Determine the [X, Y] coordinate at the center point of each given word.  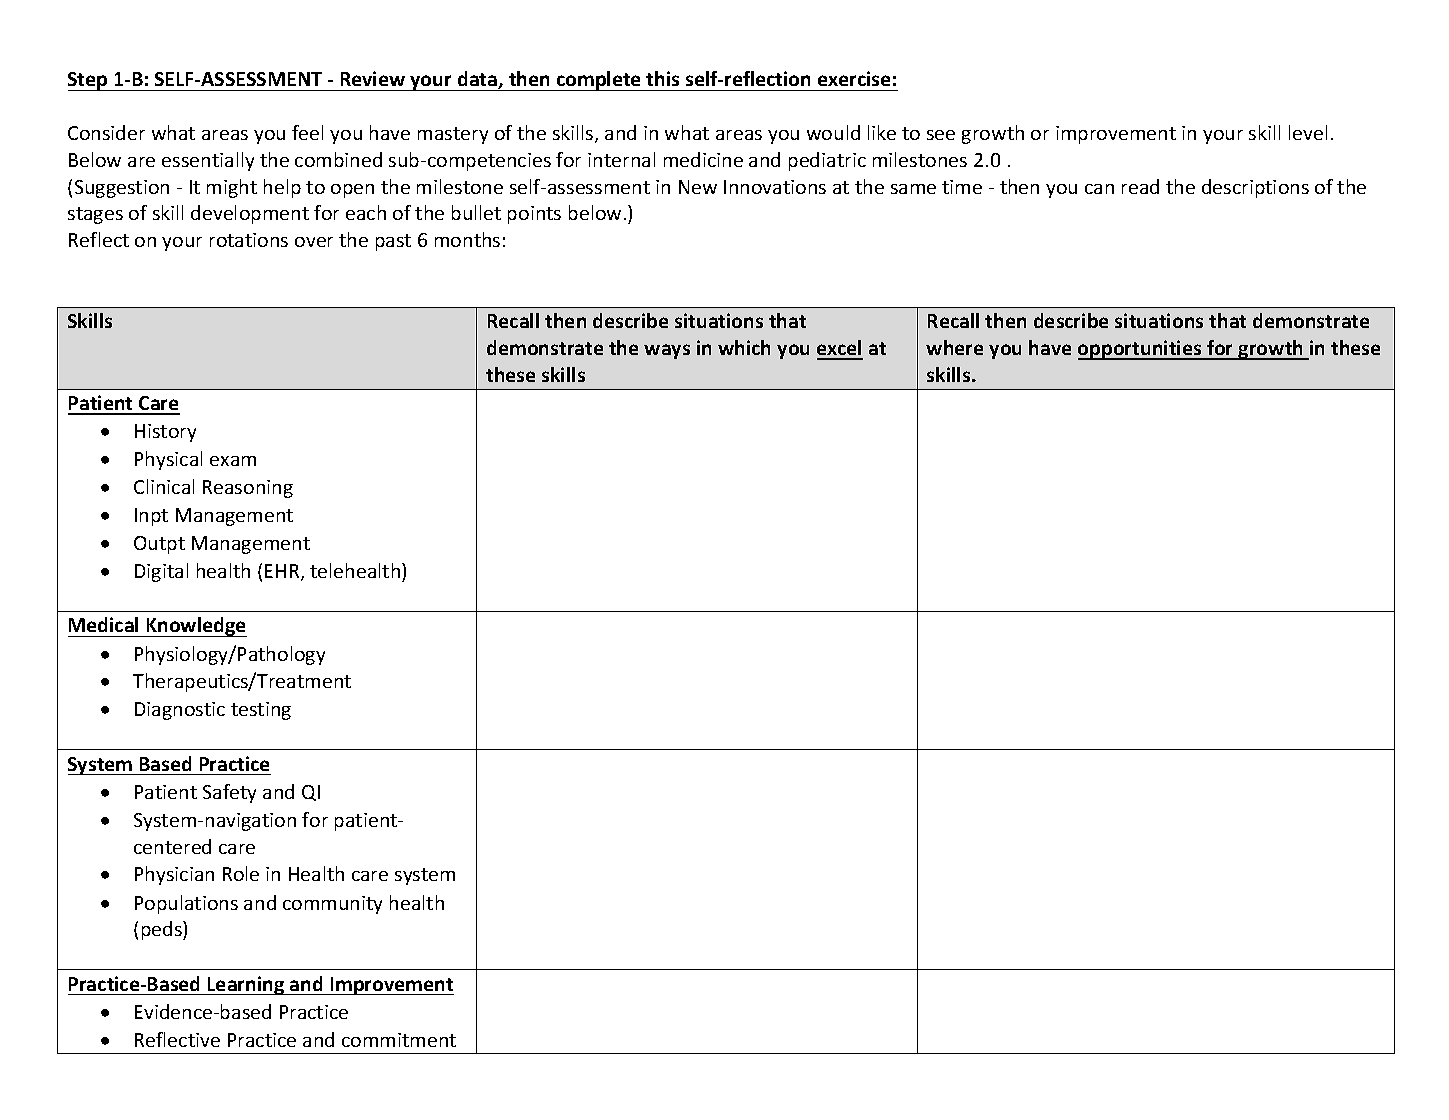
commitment [399, 1040]
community [332, 905]
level [1308, 132]
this [662, 78]
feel [307, 132]
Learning [246, 985]
